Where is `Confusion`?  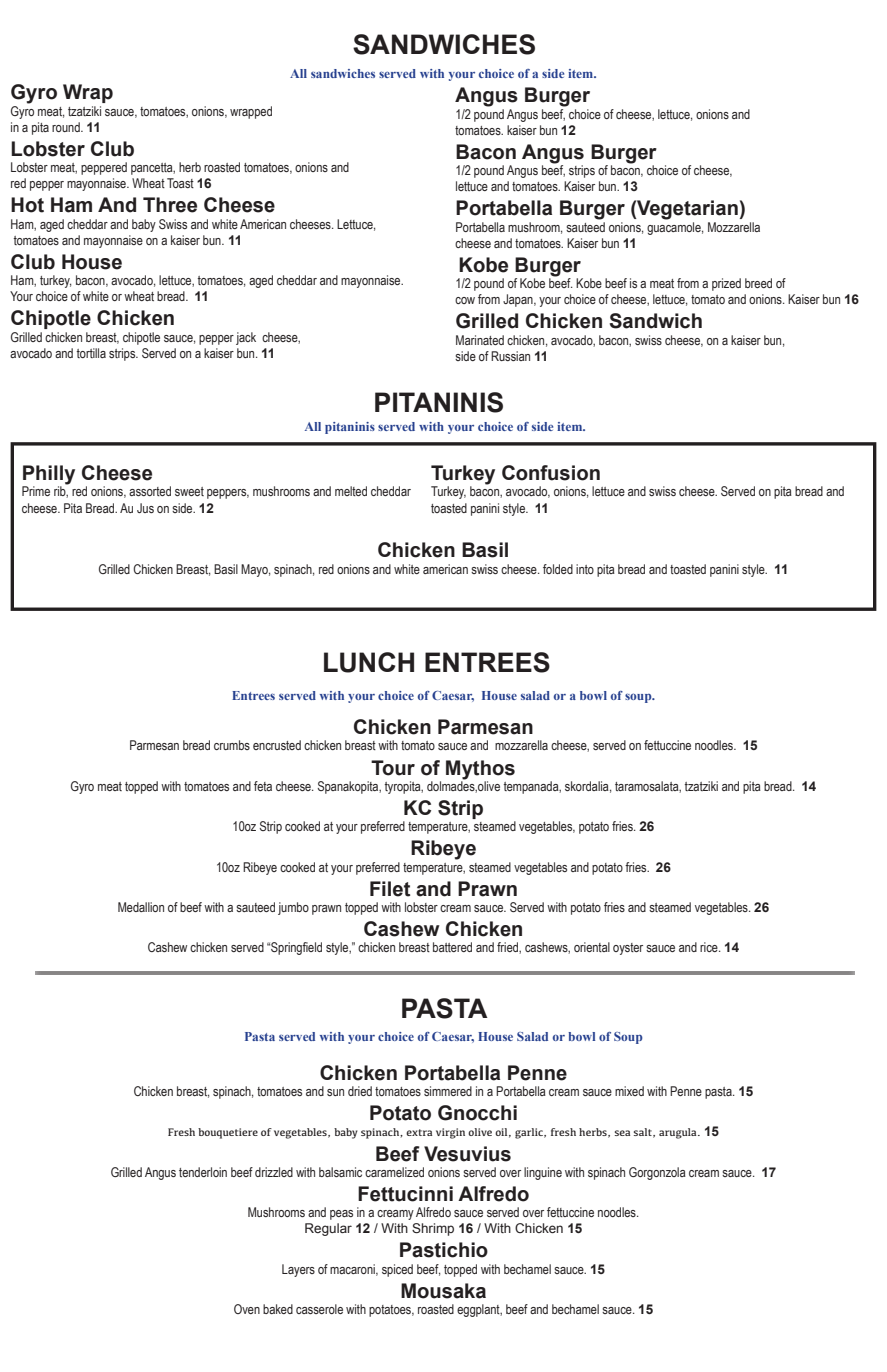
Confusion is located at coordinates (551, 473).
